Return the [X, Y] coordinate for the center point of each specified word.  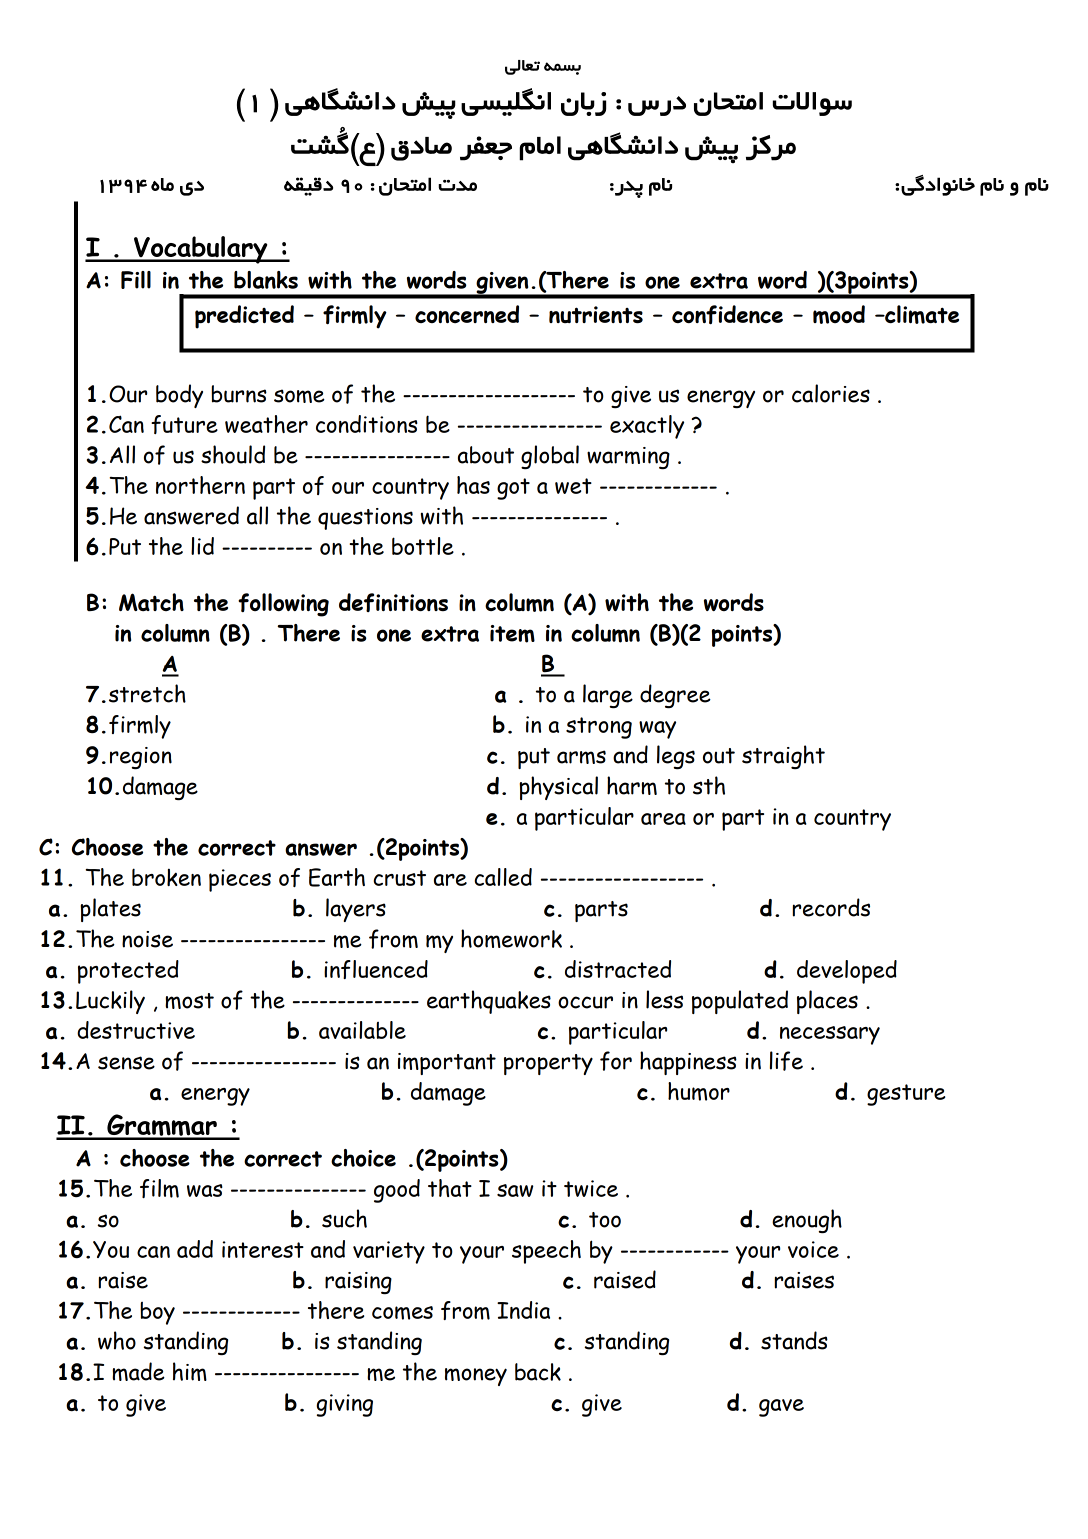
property [548, 1064]
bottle [423, 546]
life [786, 1061]
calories [831, 393]
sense [126, 1063]
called [503, 877]
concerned [467, 314]
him [190, 1371]
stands [794, 1340]
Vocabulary [201, 250]
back [538, 1372]
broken [166, 877]
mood [839, 314]
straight [783, 757]
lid [202, 546]
